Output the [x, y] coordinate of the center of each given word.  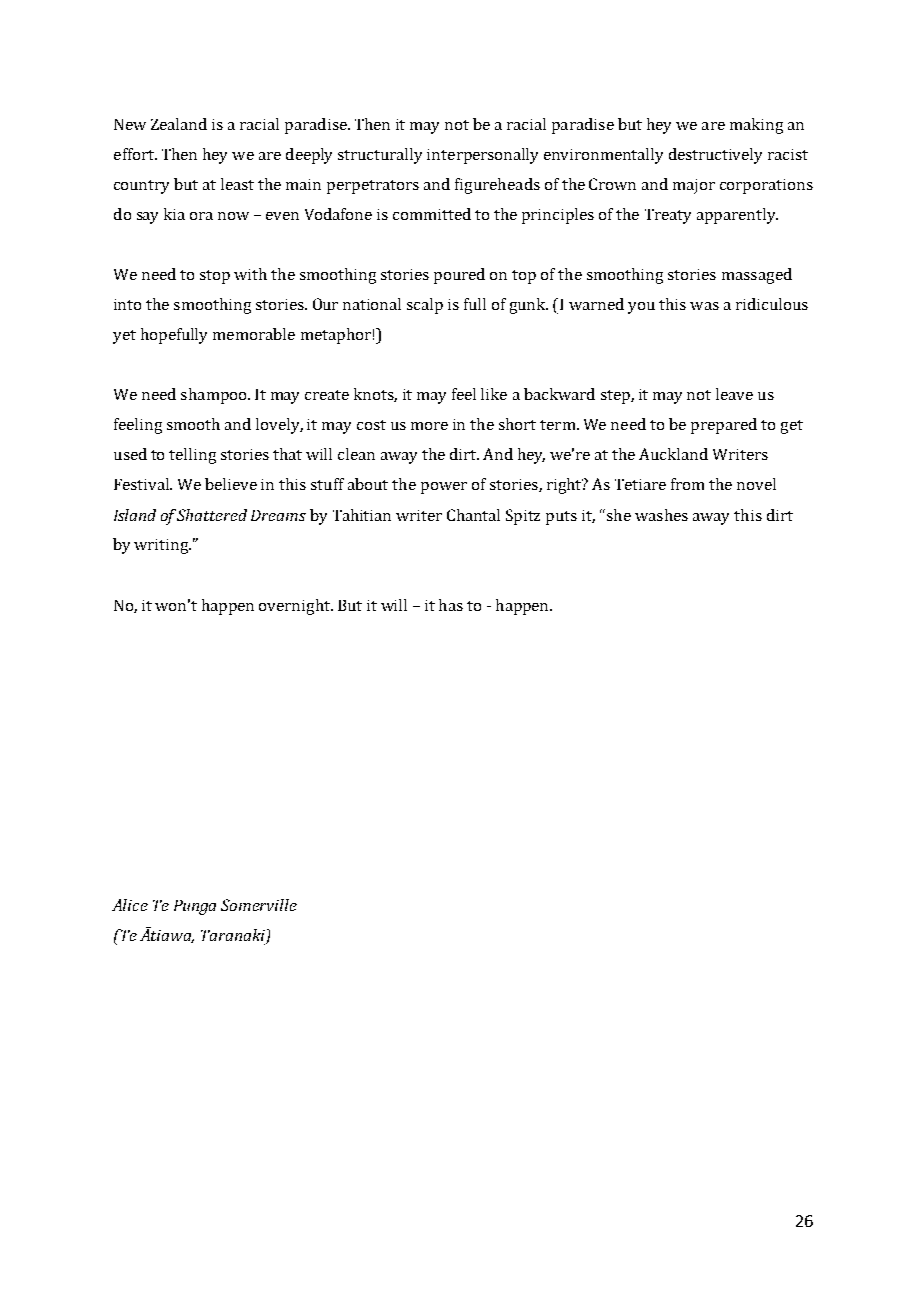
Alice [130, 905]
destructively [715, 156]
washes [661, 515]
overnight [296, 607]
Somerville [259, 905]
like [494, 394]
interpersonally [482, 156]
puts [561, 518]
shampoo [215, 396]
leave [734, 394]
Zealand [179, 124]
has [451, 605]
